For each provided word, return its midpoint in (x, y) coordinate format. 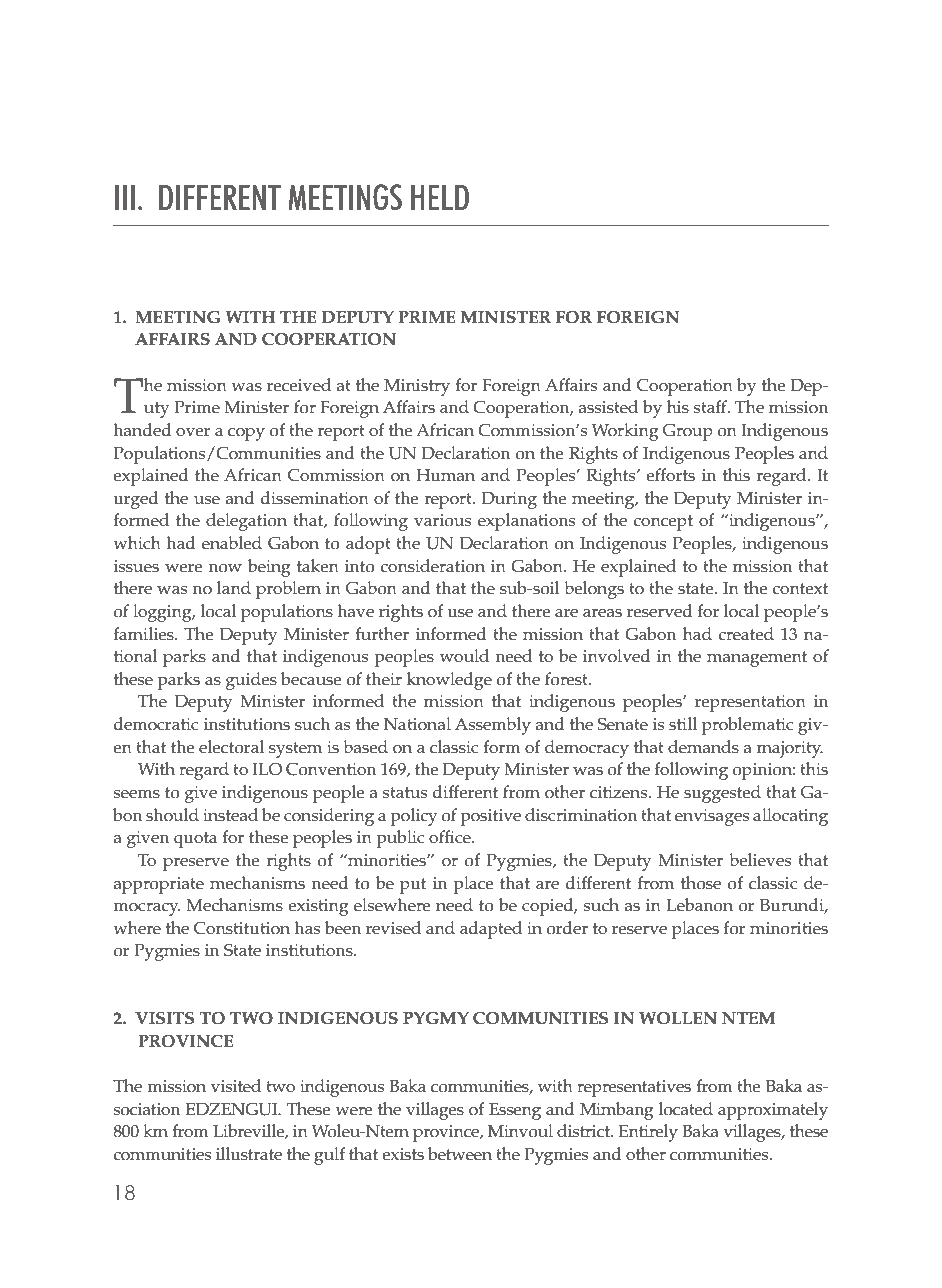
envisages (712, 817)
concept (663, 523)
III (125, 197)
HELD (440, 197)
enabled (232, 543)
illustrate (249, 1154)
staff (711, 407)
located (686, 1109)
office (451, 837)
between (460, 1154)
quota (195, 840)
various (443, 520)
